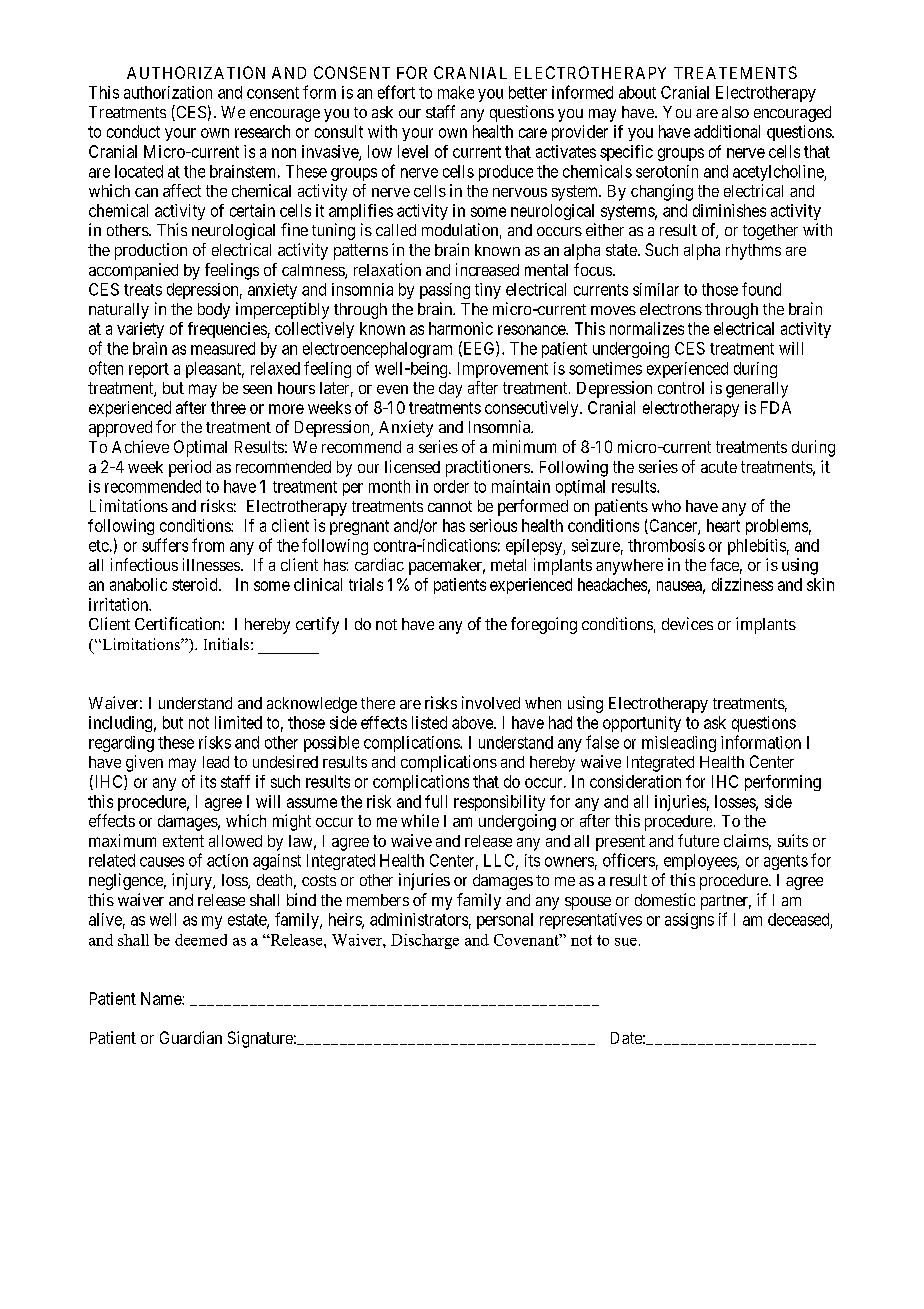 The height and width of the image is (1309, 924). I want to click on given, so click(144, 763).
